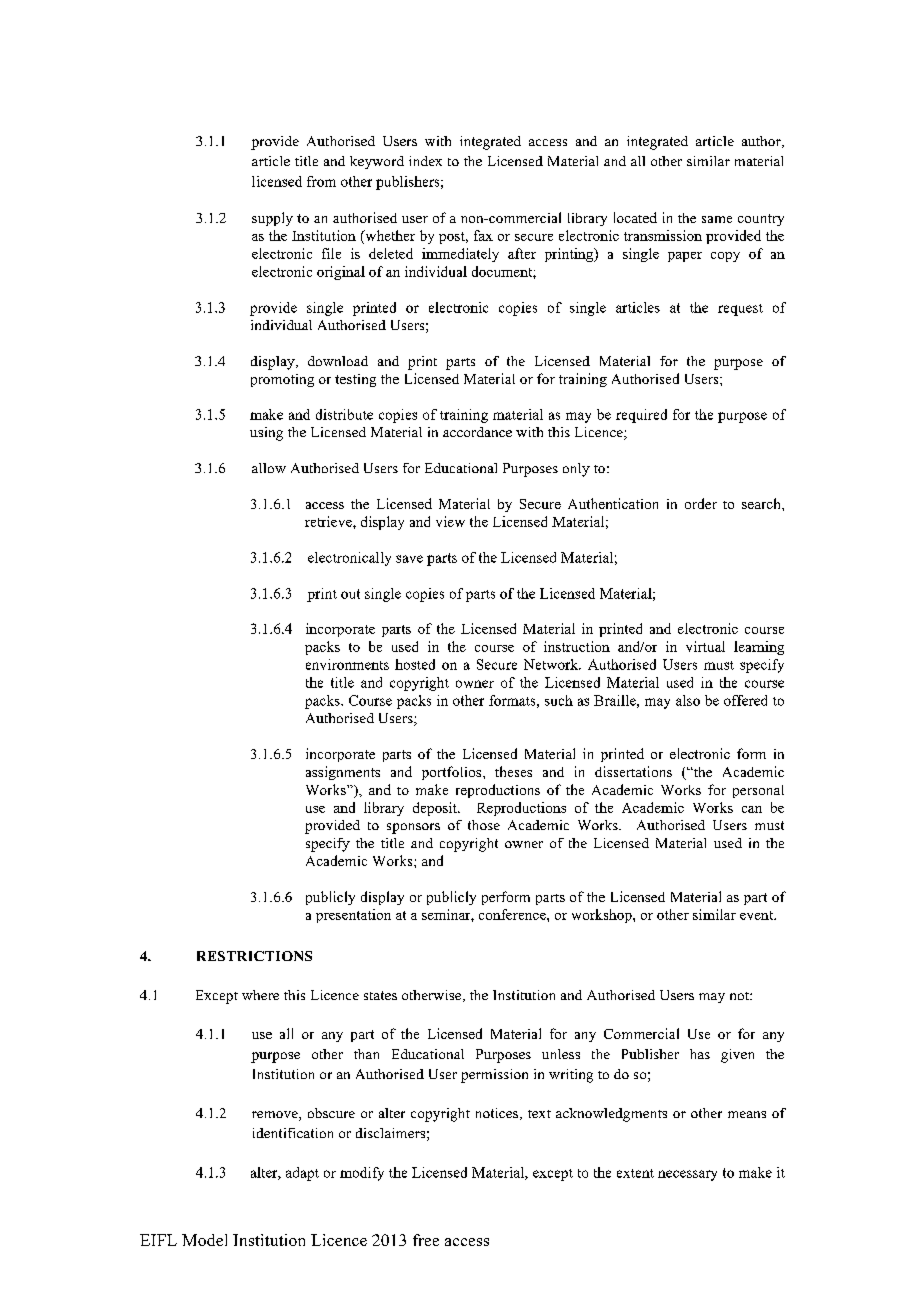  Describe the element at coordinates (717, 219) in the screenshot. I see `same` at that location.
